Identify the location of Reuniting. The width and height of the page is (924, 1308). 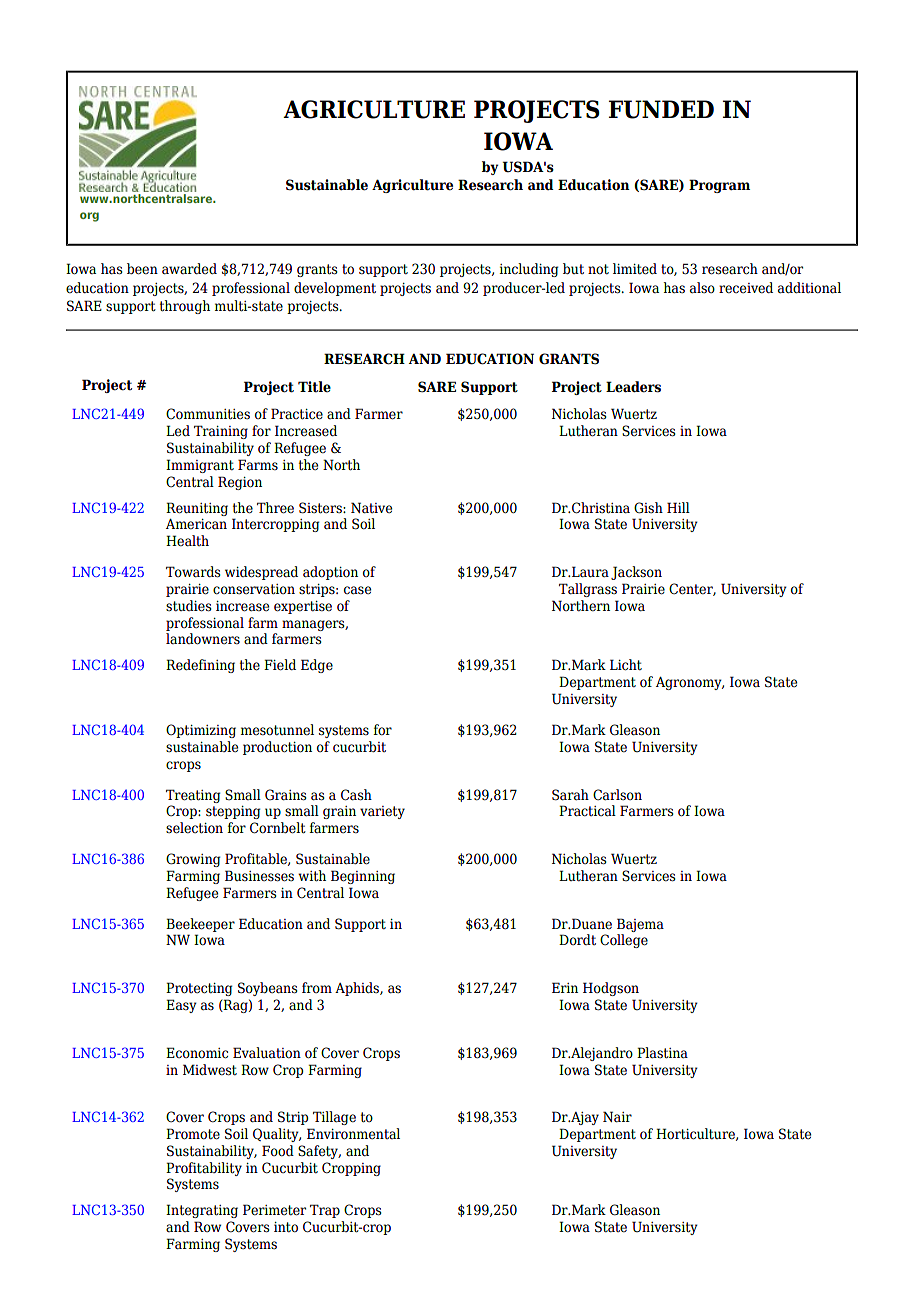
(197, 509).
